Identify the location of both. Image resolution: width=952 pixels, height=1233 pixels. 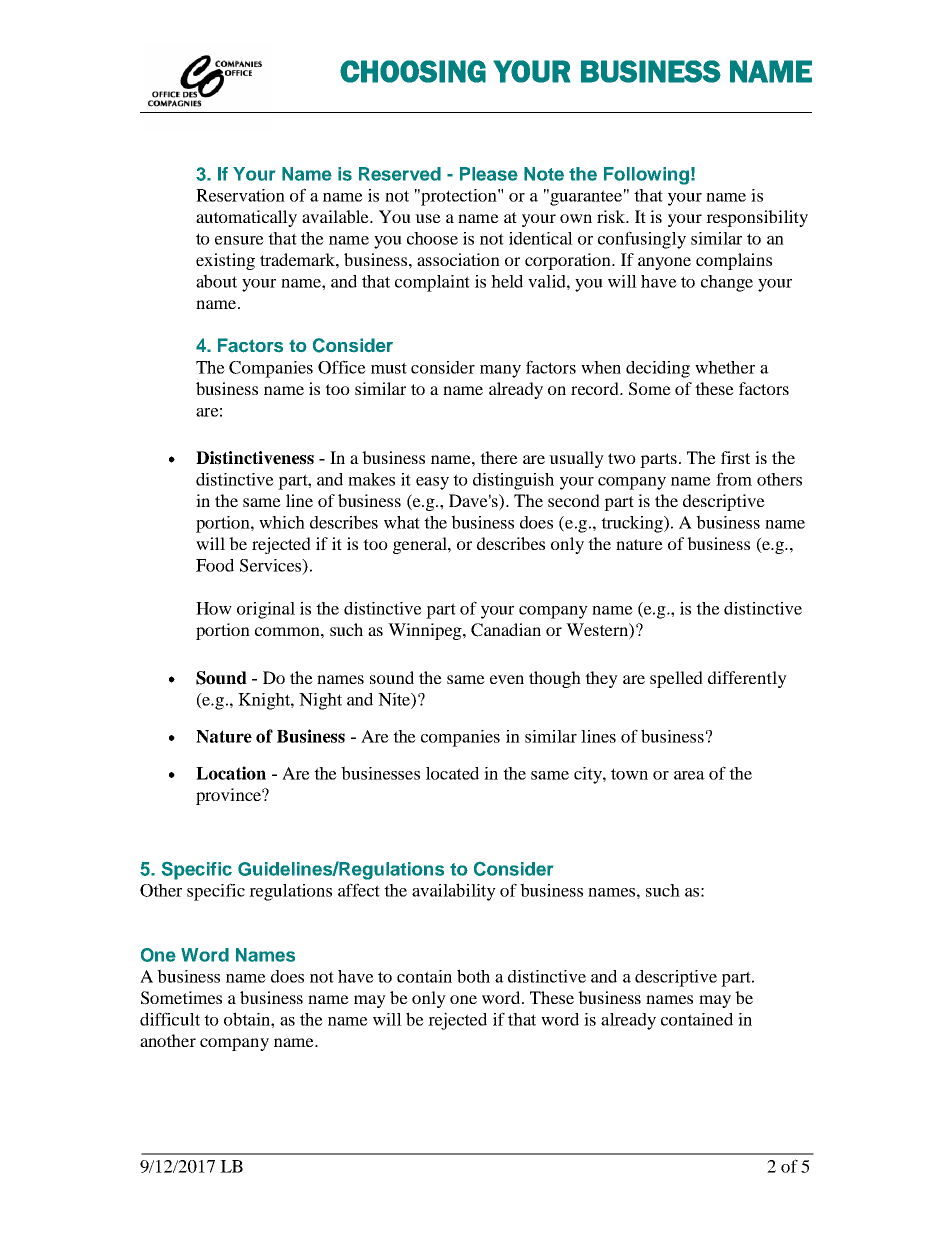
(473, 976).
